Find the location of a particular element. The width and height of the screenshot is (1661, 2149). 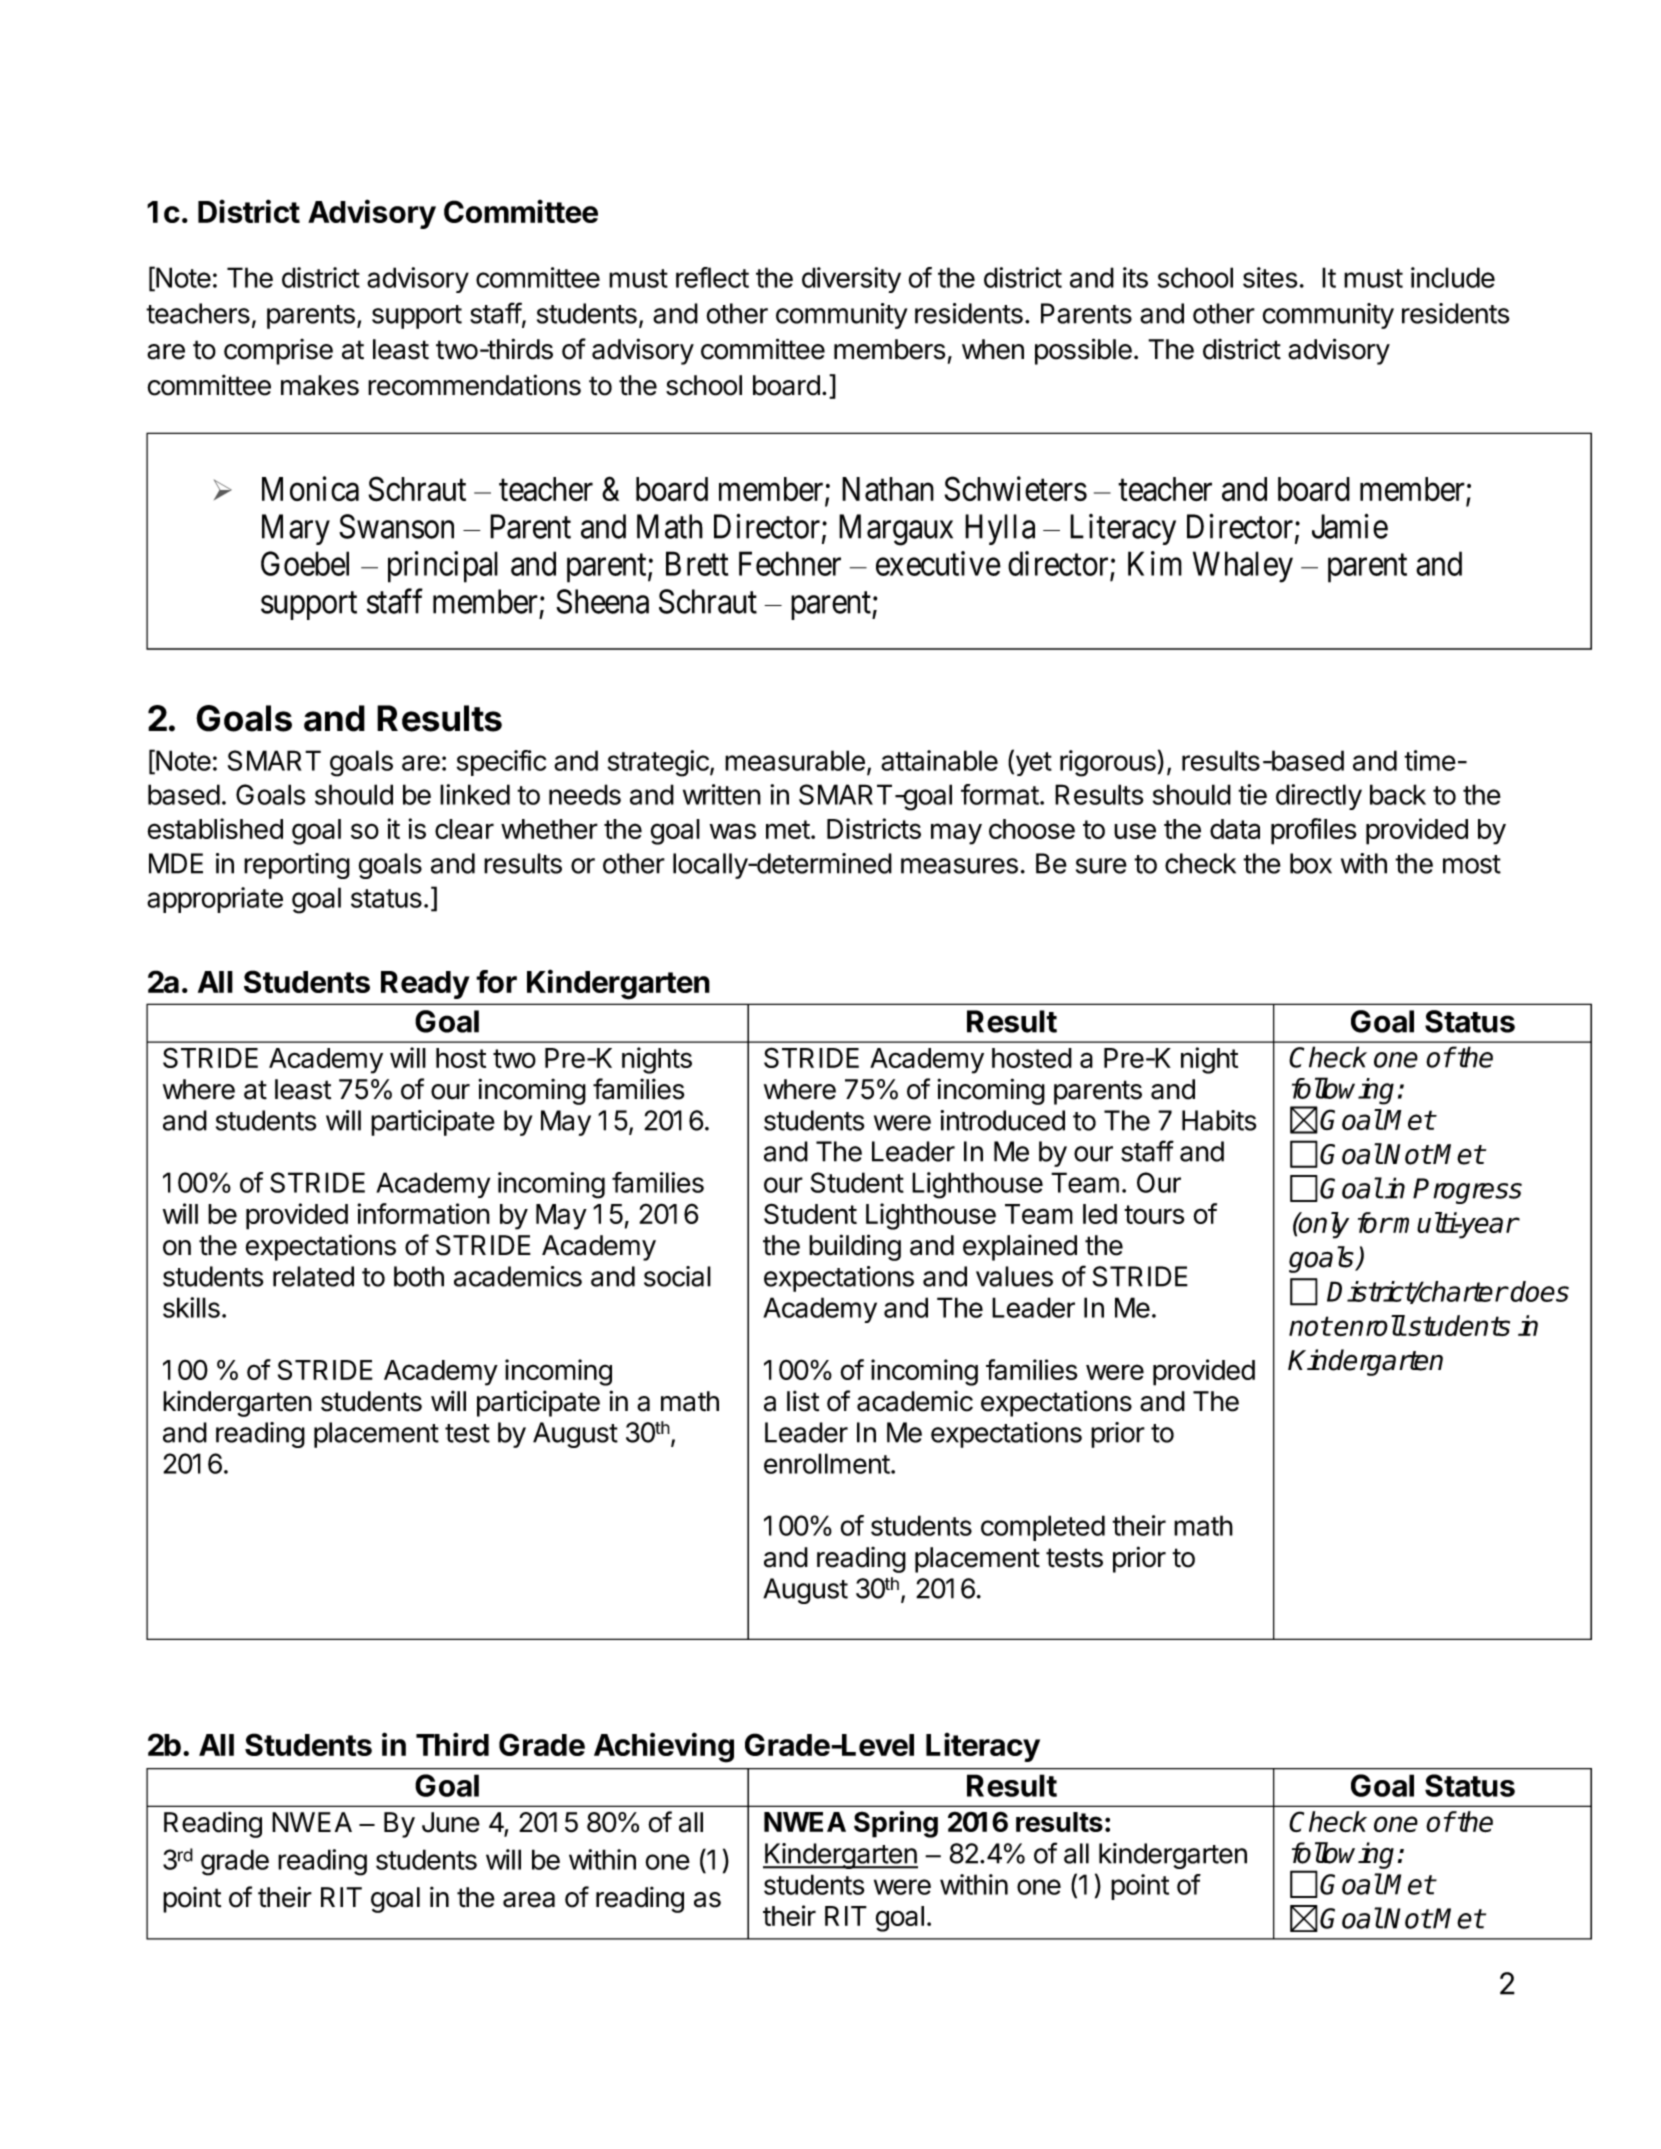

was is located at coordinates (733, 831).
